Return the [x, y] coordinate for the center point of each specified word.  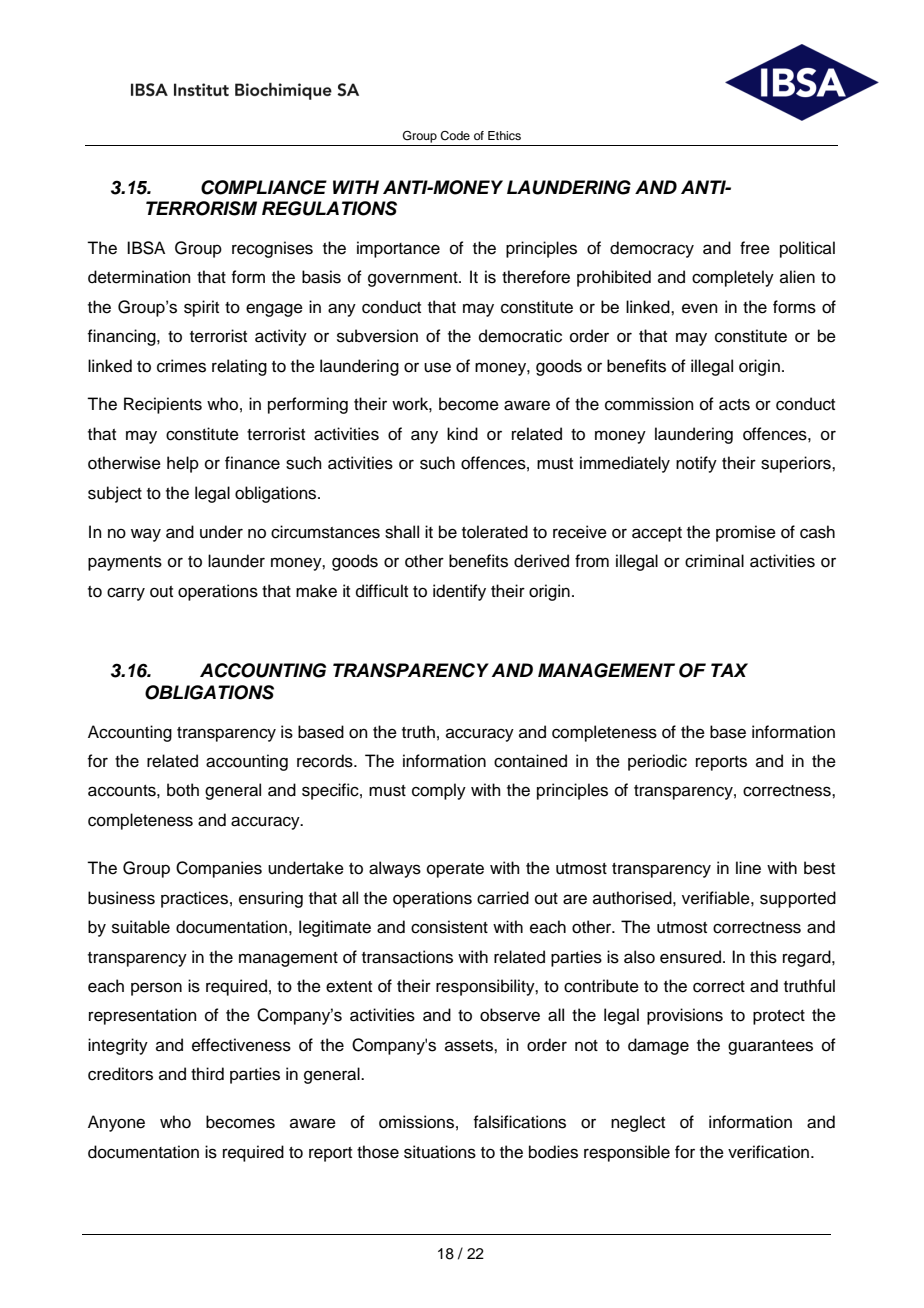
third [207, 1074]
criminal [714, 561]
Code [455, 136]
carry [126, 594]
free [755, 248]
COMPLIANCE [264, 187]
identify [459, 592]
